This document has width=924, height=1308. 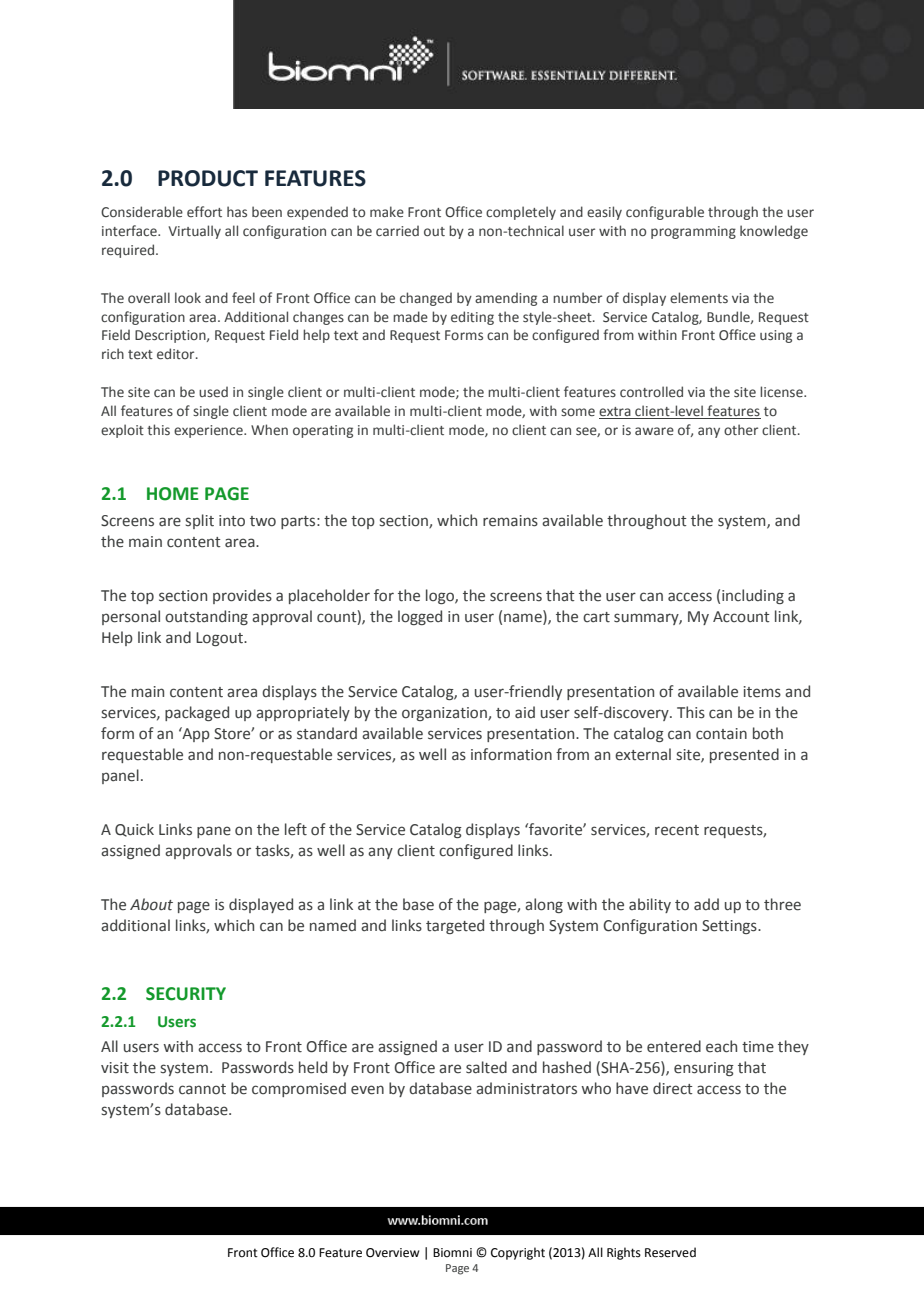 What do you see at coordinates (204, 211) in the document?
I see `effort` at bounding box center [204, 211].
